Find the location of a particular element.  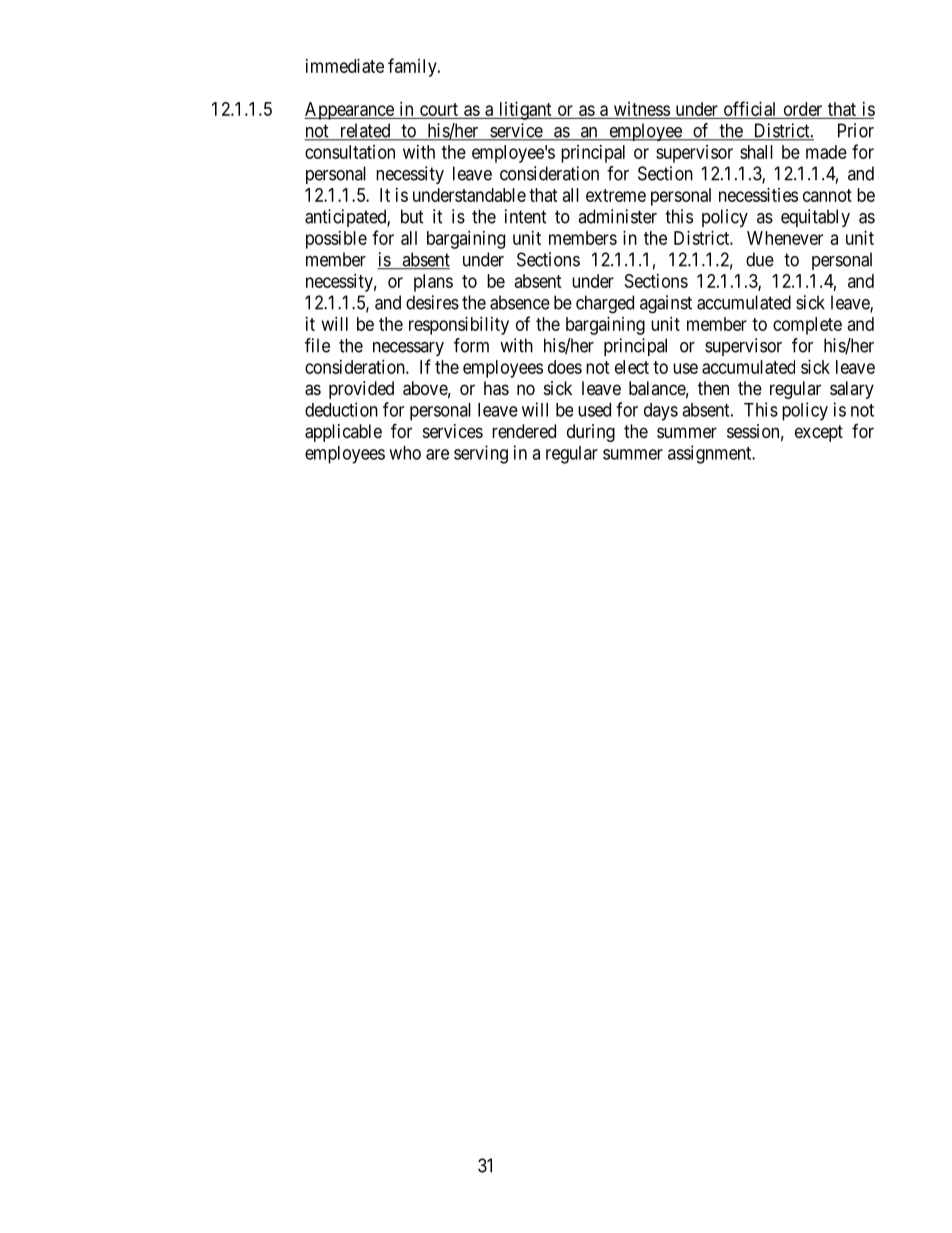

during is located at coordinates (591, 433).
